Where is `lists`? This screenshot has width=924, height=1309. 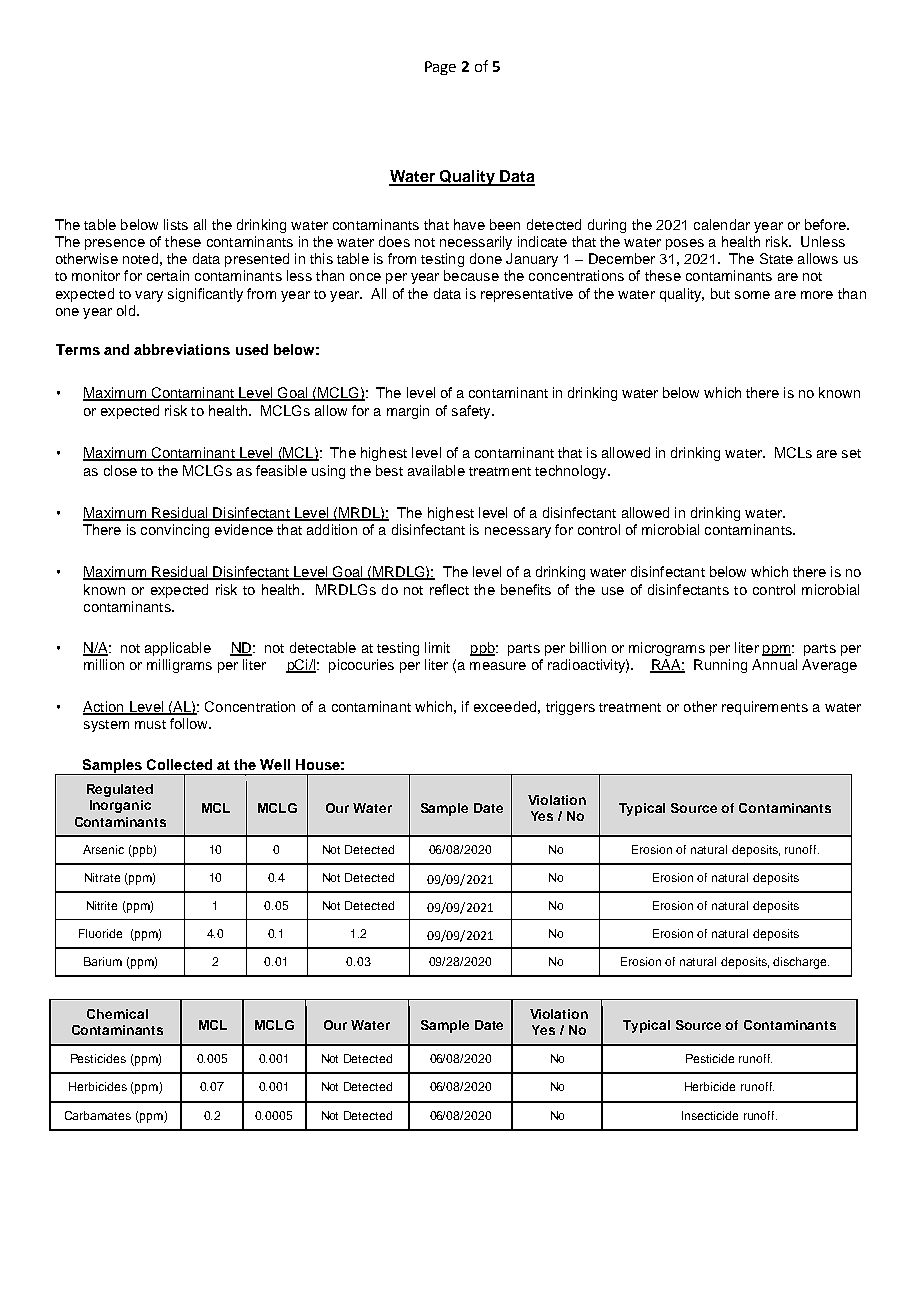
lists is located at coordinates (176, 224).
